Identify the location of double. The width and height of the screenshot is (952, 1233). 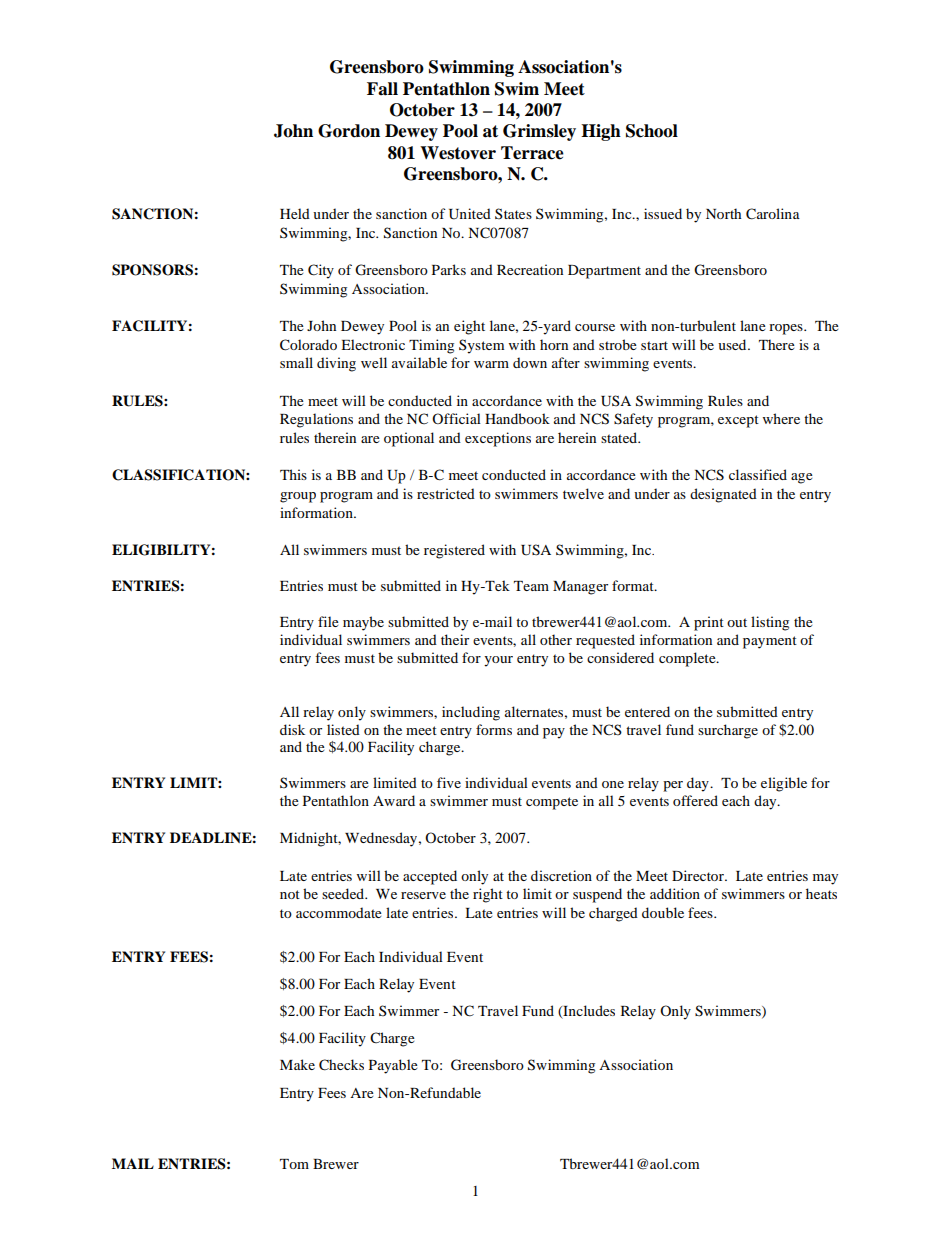
(663, 912).
